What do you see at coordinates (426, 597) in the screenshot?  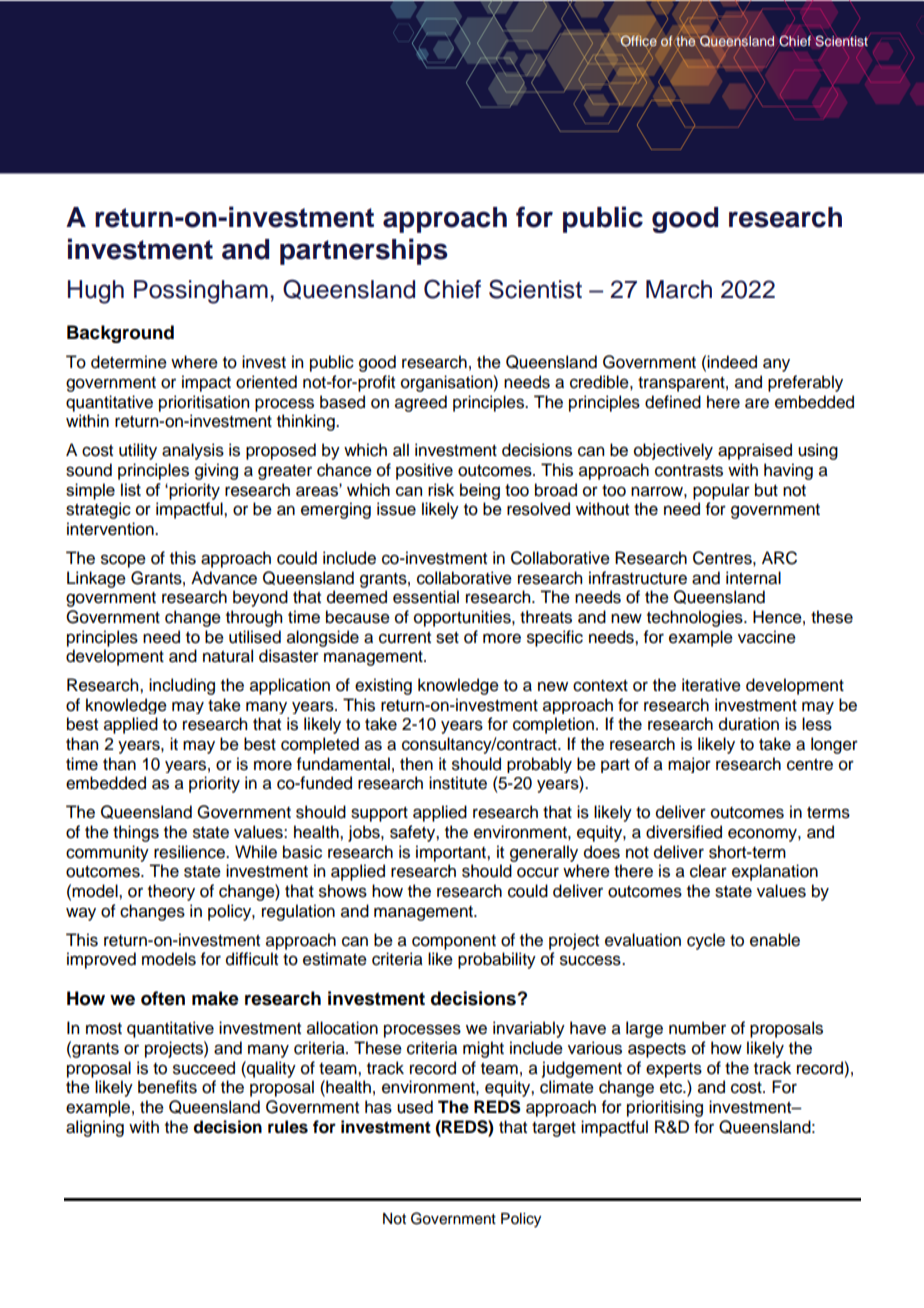 I see `essential` at bounding box center [426, 597].
